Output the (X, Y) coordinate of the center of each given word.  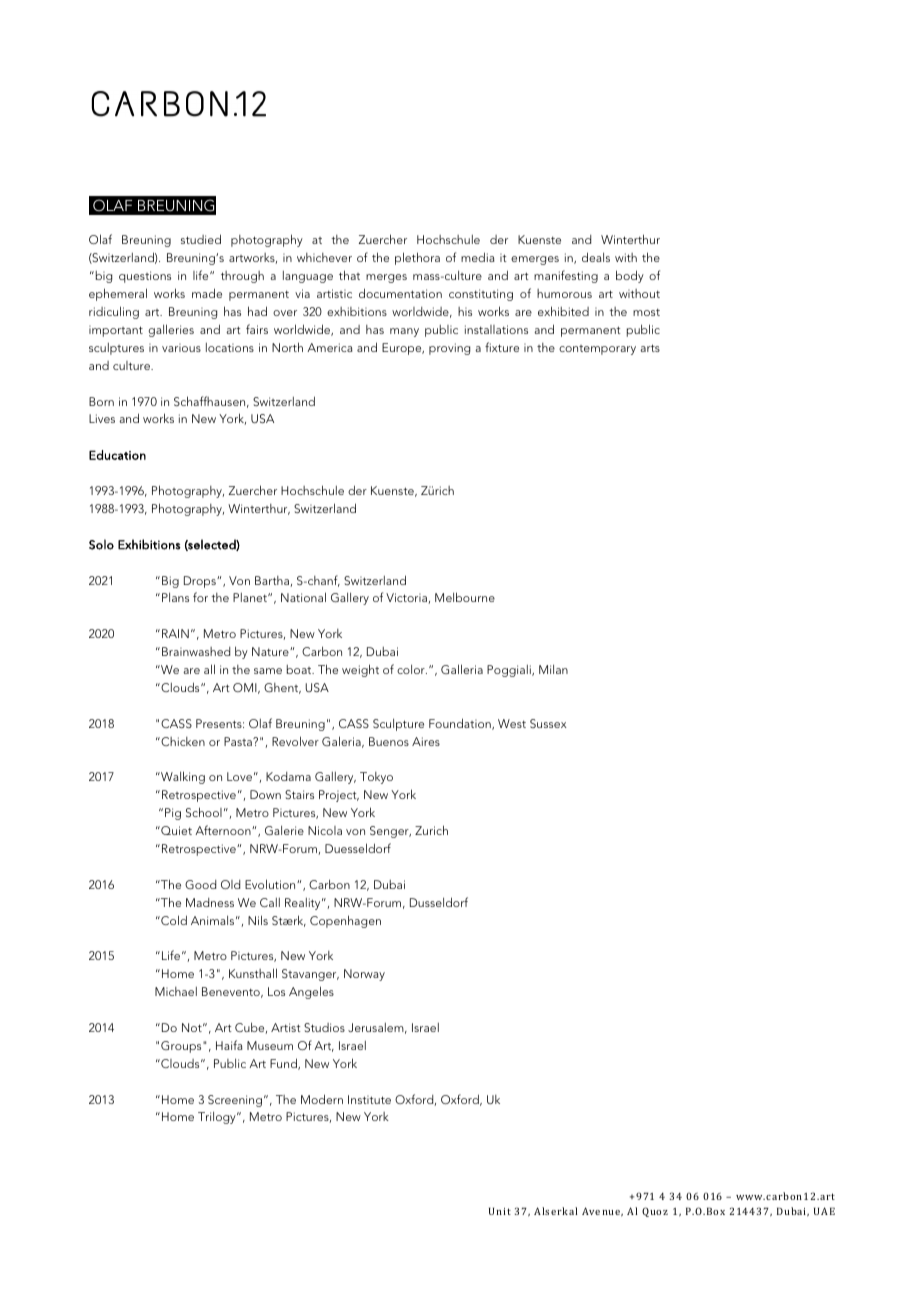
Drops (201, 582)
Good (200, 884)
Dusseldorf (439, 902)
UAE (824, 1211)
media (478, 257)
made (207, 293)
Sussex (548, 723)
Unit (500, 1211)
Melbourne (465, 597)
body (630, 276)
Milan (553, 669)
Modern (322, 1099)
